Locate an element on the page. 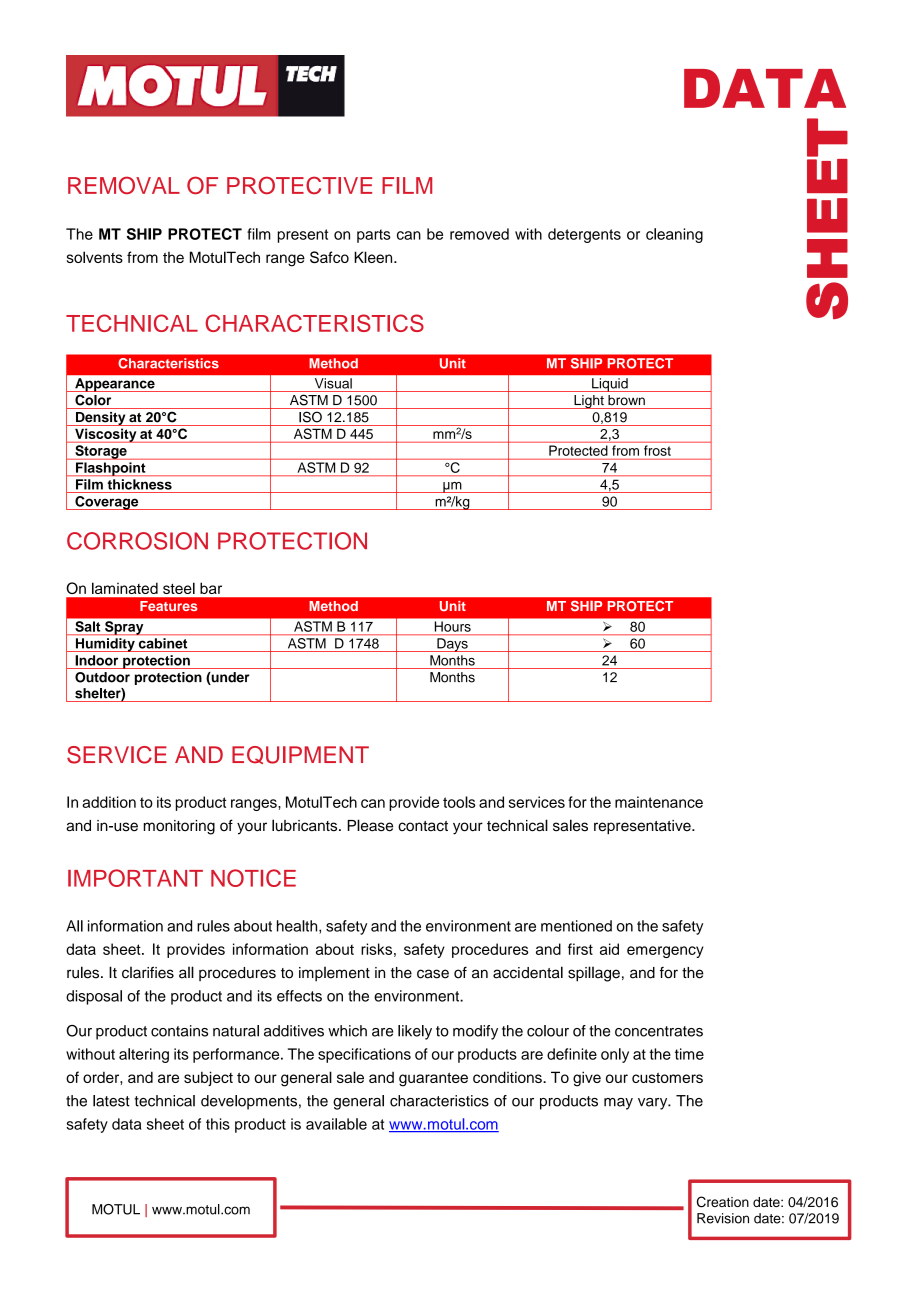  maintenance is located at coordinates (659, 802).
